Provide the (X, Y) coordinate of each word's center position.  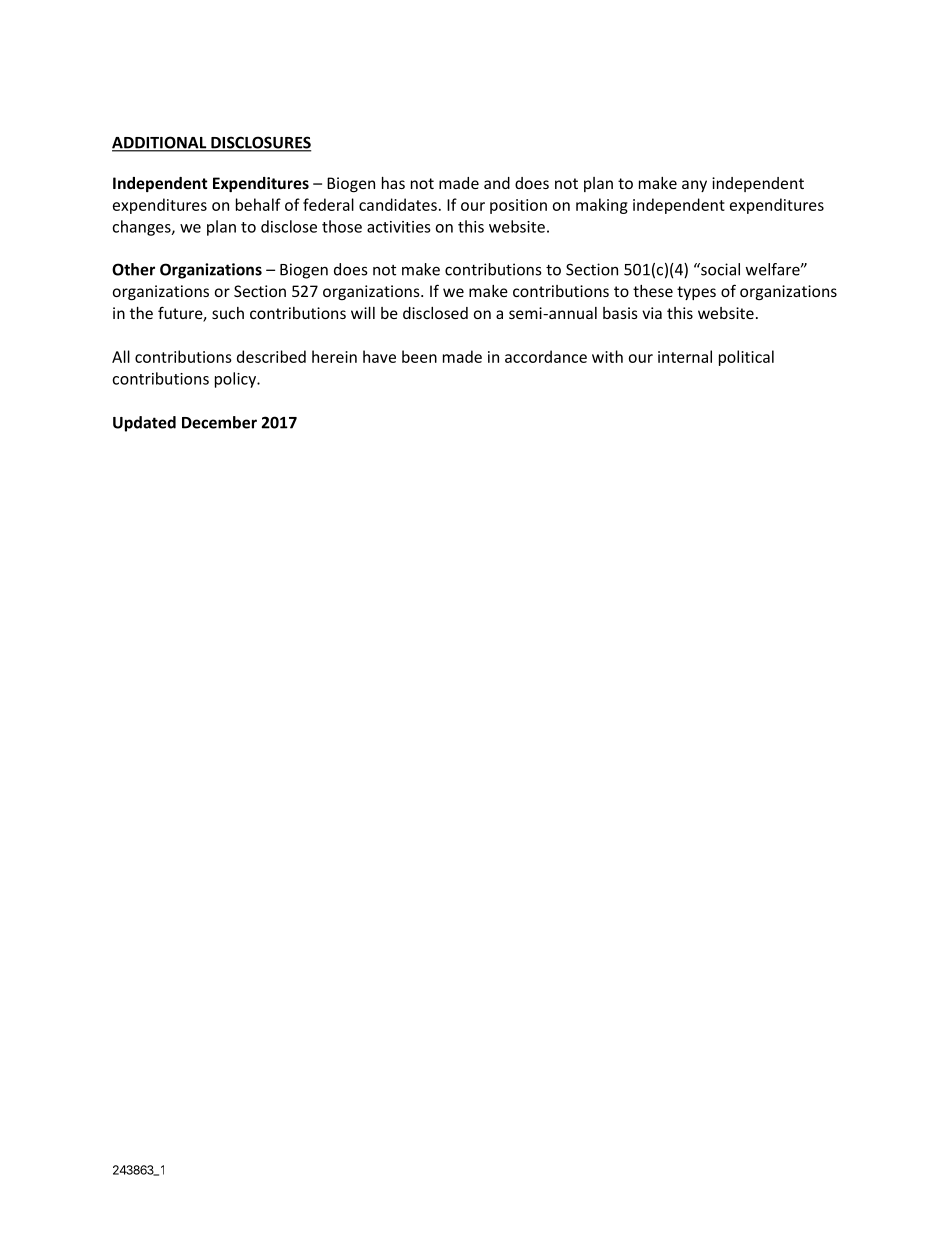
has (393, 183)
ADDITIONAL (160, 143)
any (694, 186)
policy (236, 380)
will (363, 313)
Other (133, 269)
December (219, 422)
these (653, 291)
